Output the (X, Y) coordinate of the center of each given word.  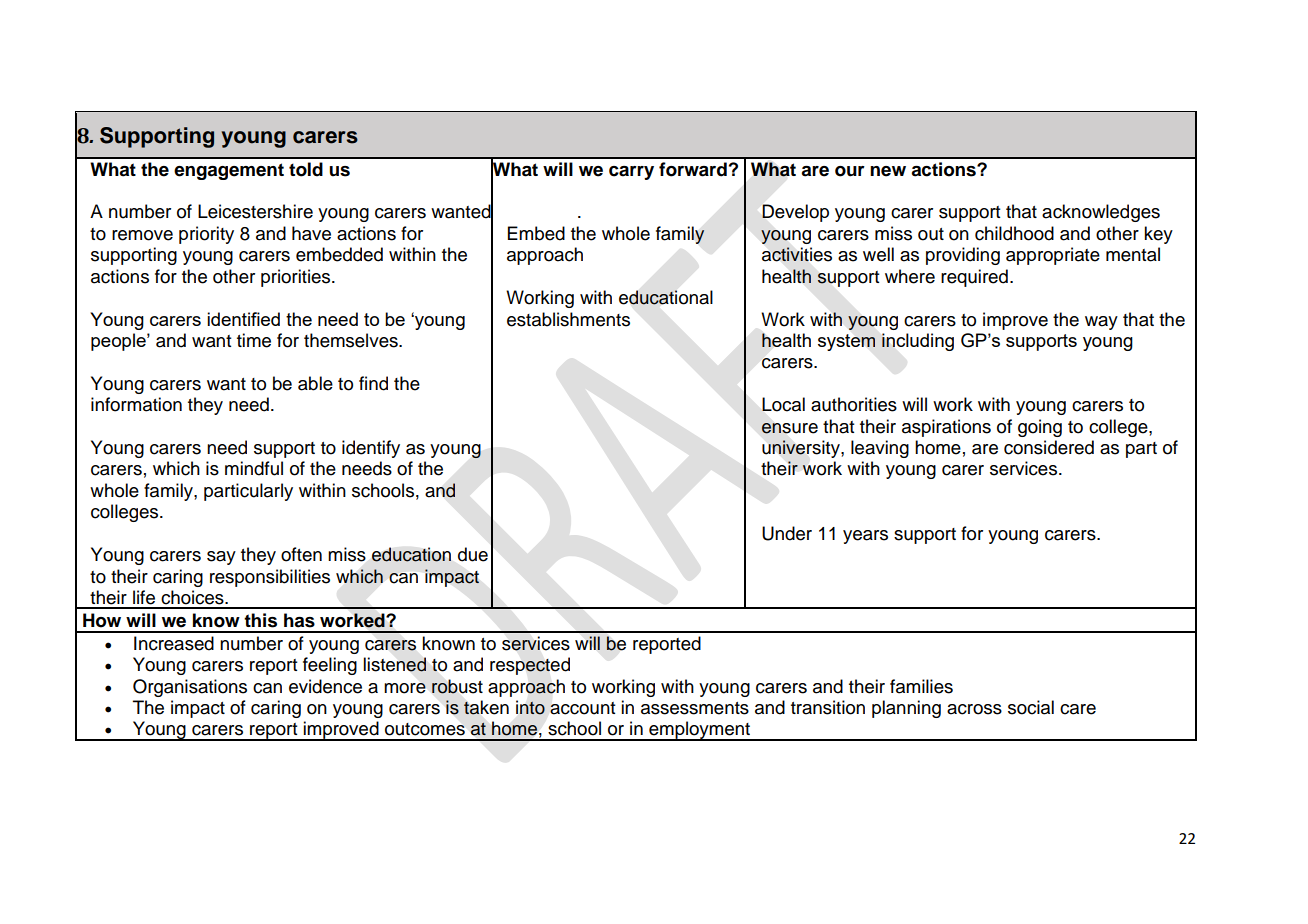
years (865, 537)
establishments (568, 319)
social (1031, 707)
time (254, 340)
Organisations (190, 688)
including (918, 342)
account (583, 708)
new (888, 171)
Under (787, 533)
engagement (229, 171)
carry (631, 173)
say (221, 558)
